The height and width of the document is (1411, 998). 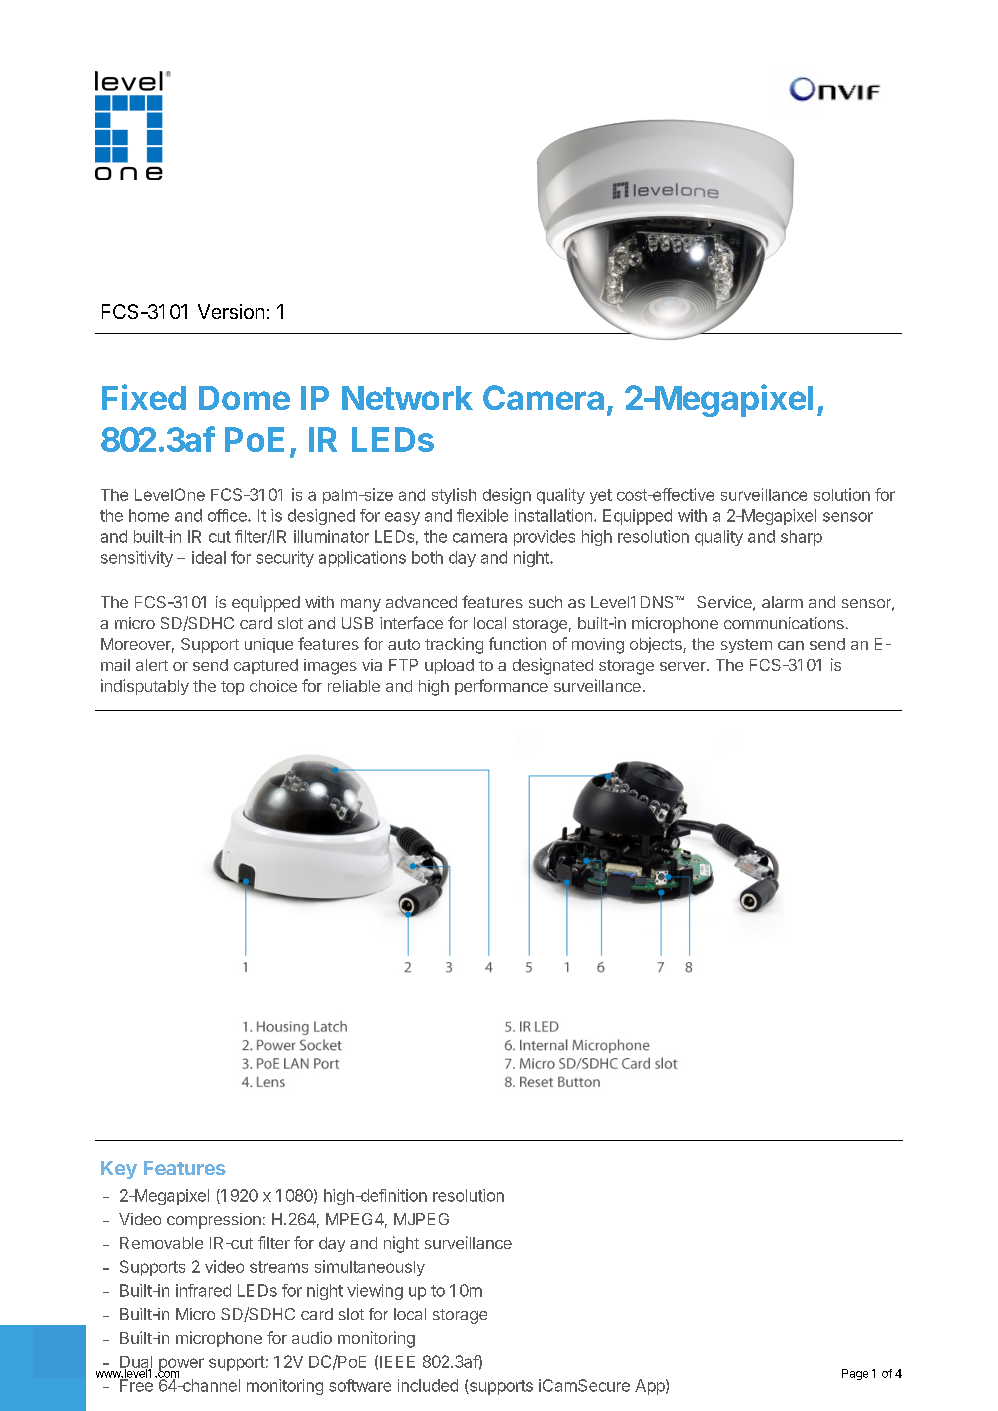 I want to click on server, so click(x=684, y=666).
